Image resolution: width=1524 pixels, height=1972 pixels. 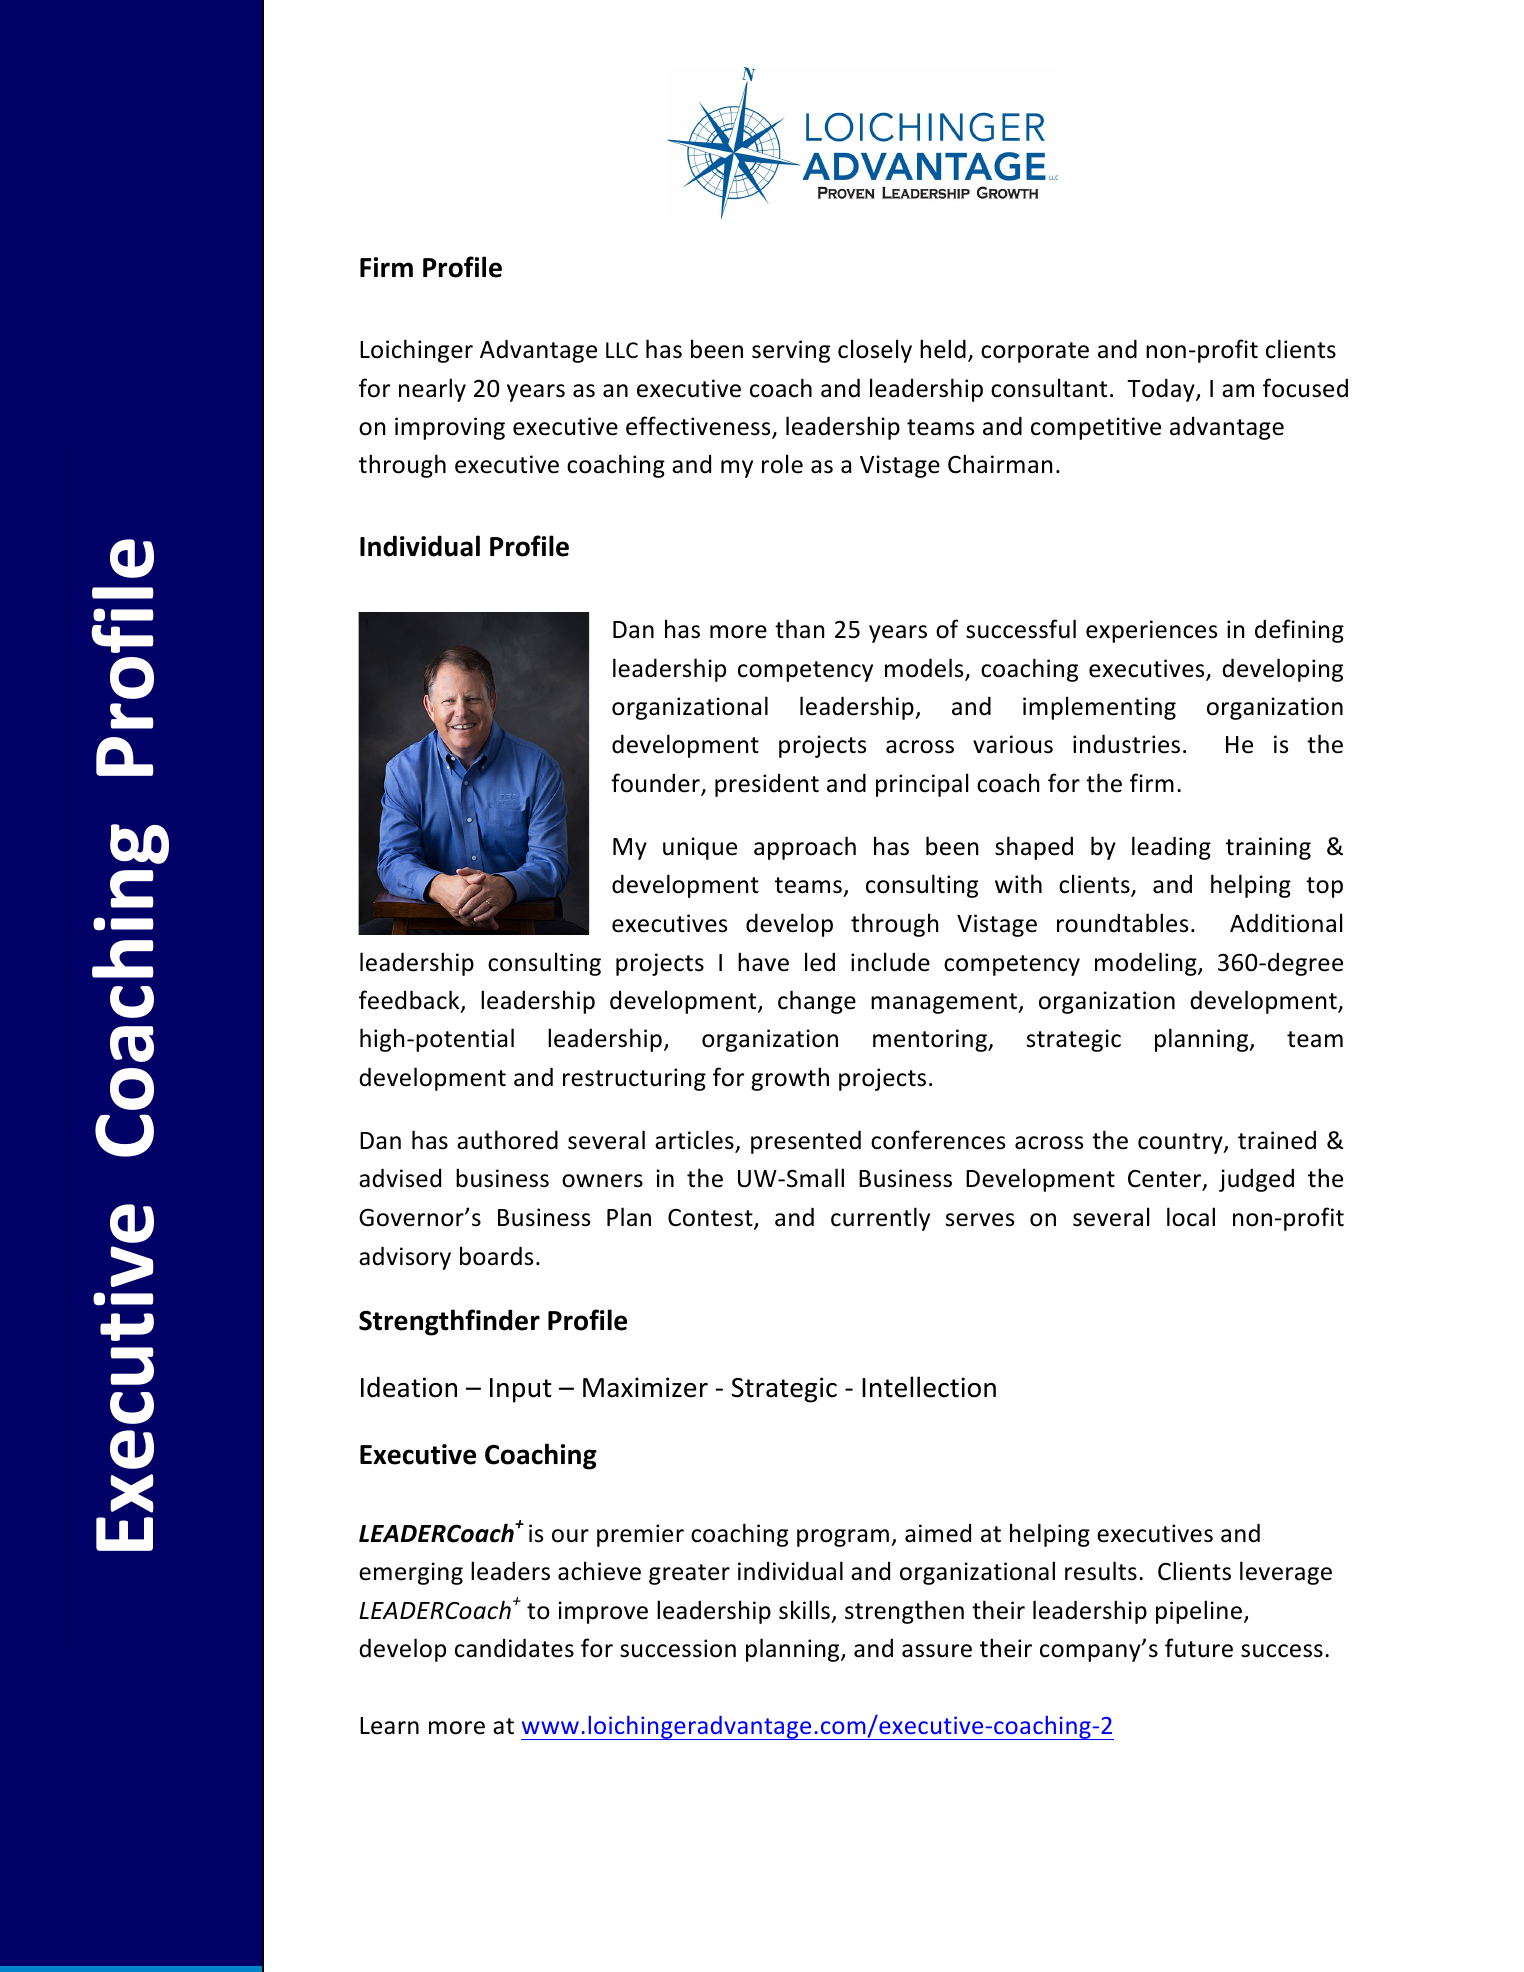 What do you see at coordinates (1162, 390) in the image?
I see `Today` at bounding box center [1162, 390].
